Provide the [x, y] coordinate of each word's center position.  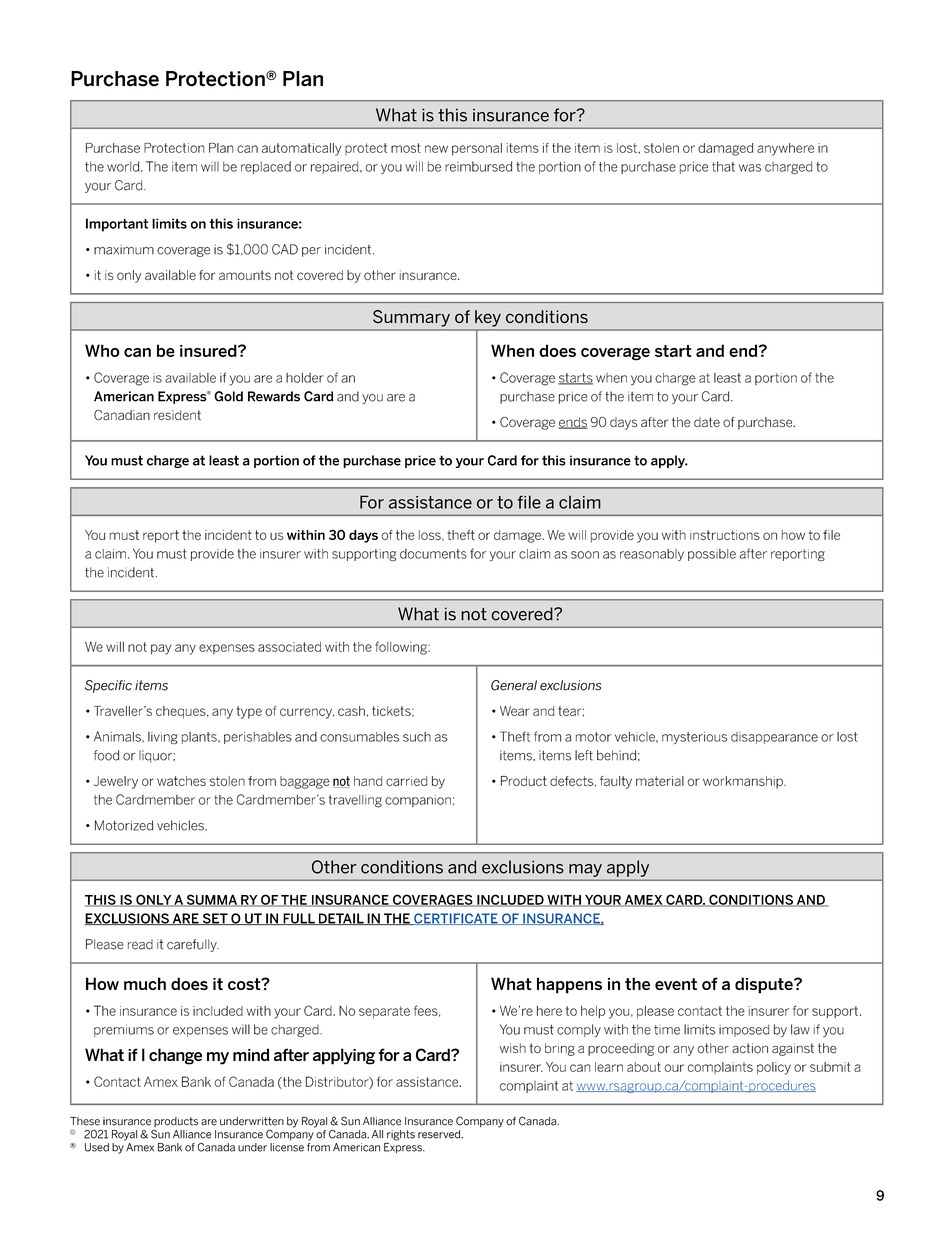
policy [774, 1068]
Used [97, 1147]
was [750, 168]
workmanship [744, 782]
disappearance [774, 738]
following [402, 648]
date [707, 422]
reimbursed [478, 166]
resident [177, 415]
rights [401, 1135]
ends [573, 423]
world [124, 166]
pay [161, 649]
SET [215, 919]
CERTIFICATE [456, 919]
